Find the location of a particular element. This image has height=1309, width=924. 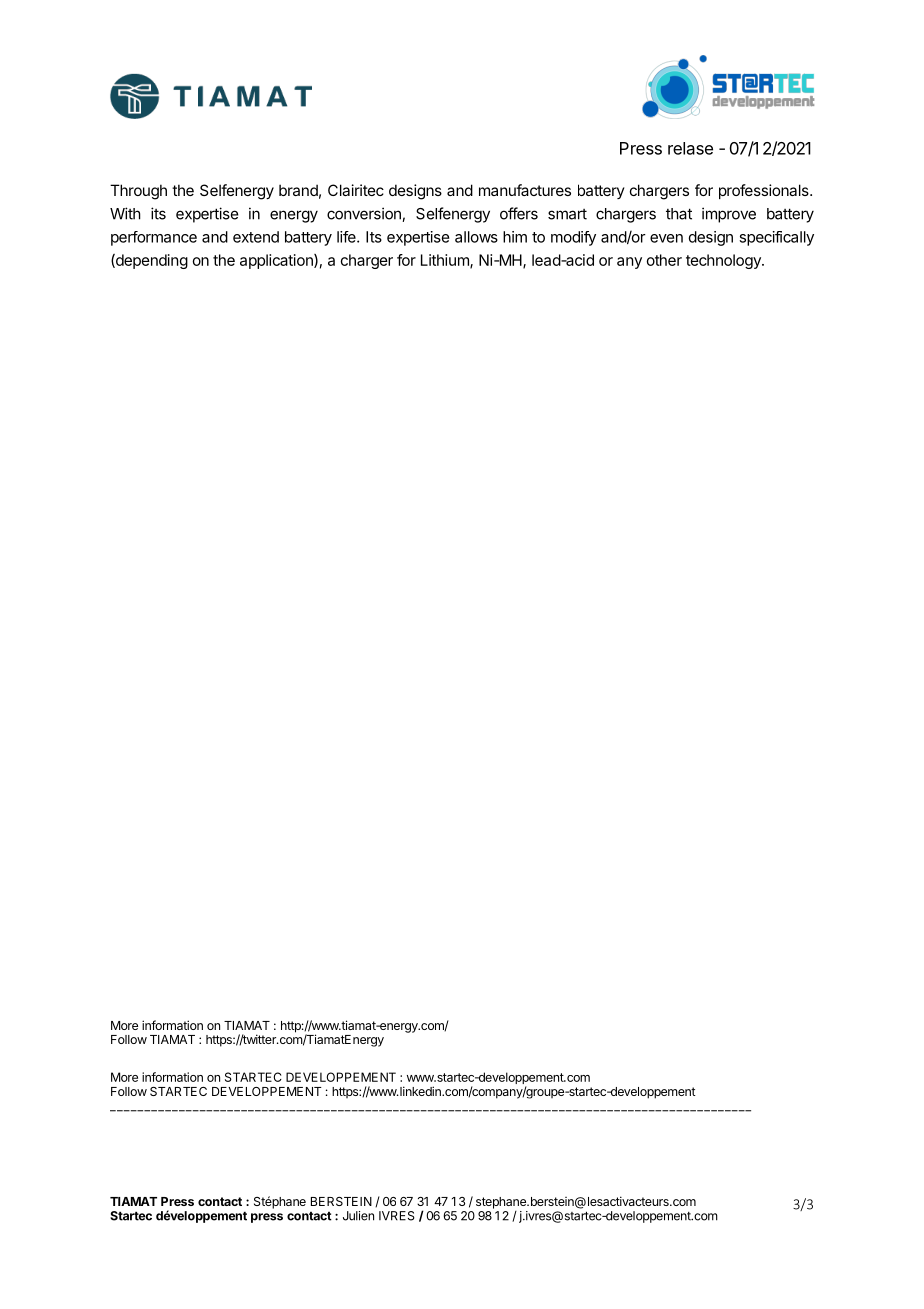

allows is located at coordinates (476, 237).
